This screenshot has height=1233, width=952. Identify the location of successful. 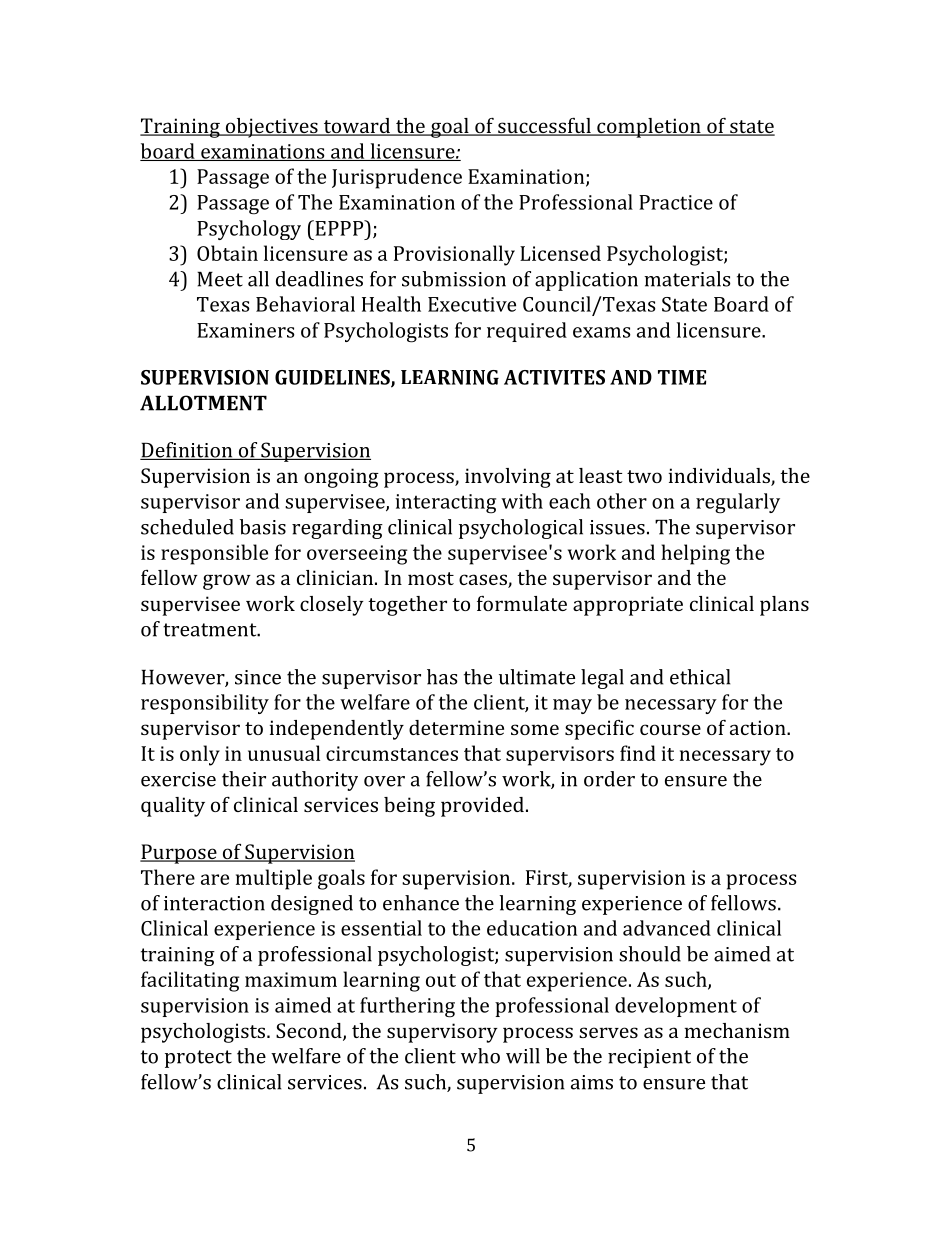
(544, 127).
